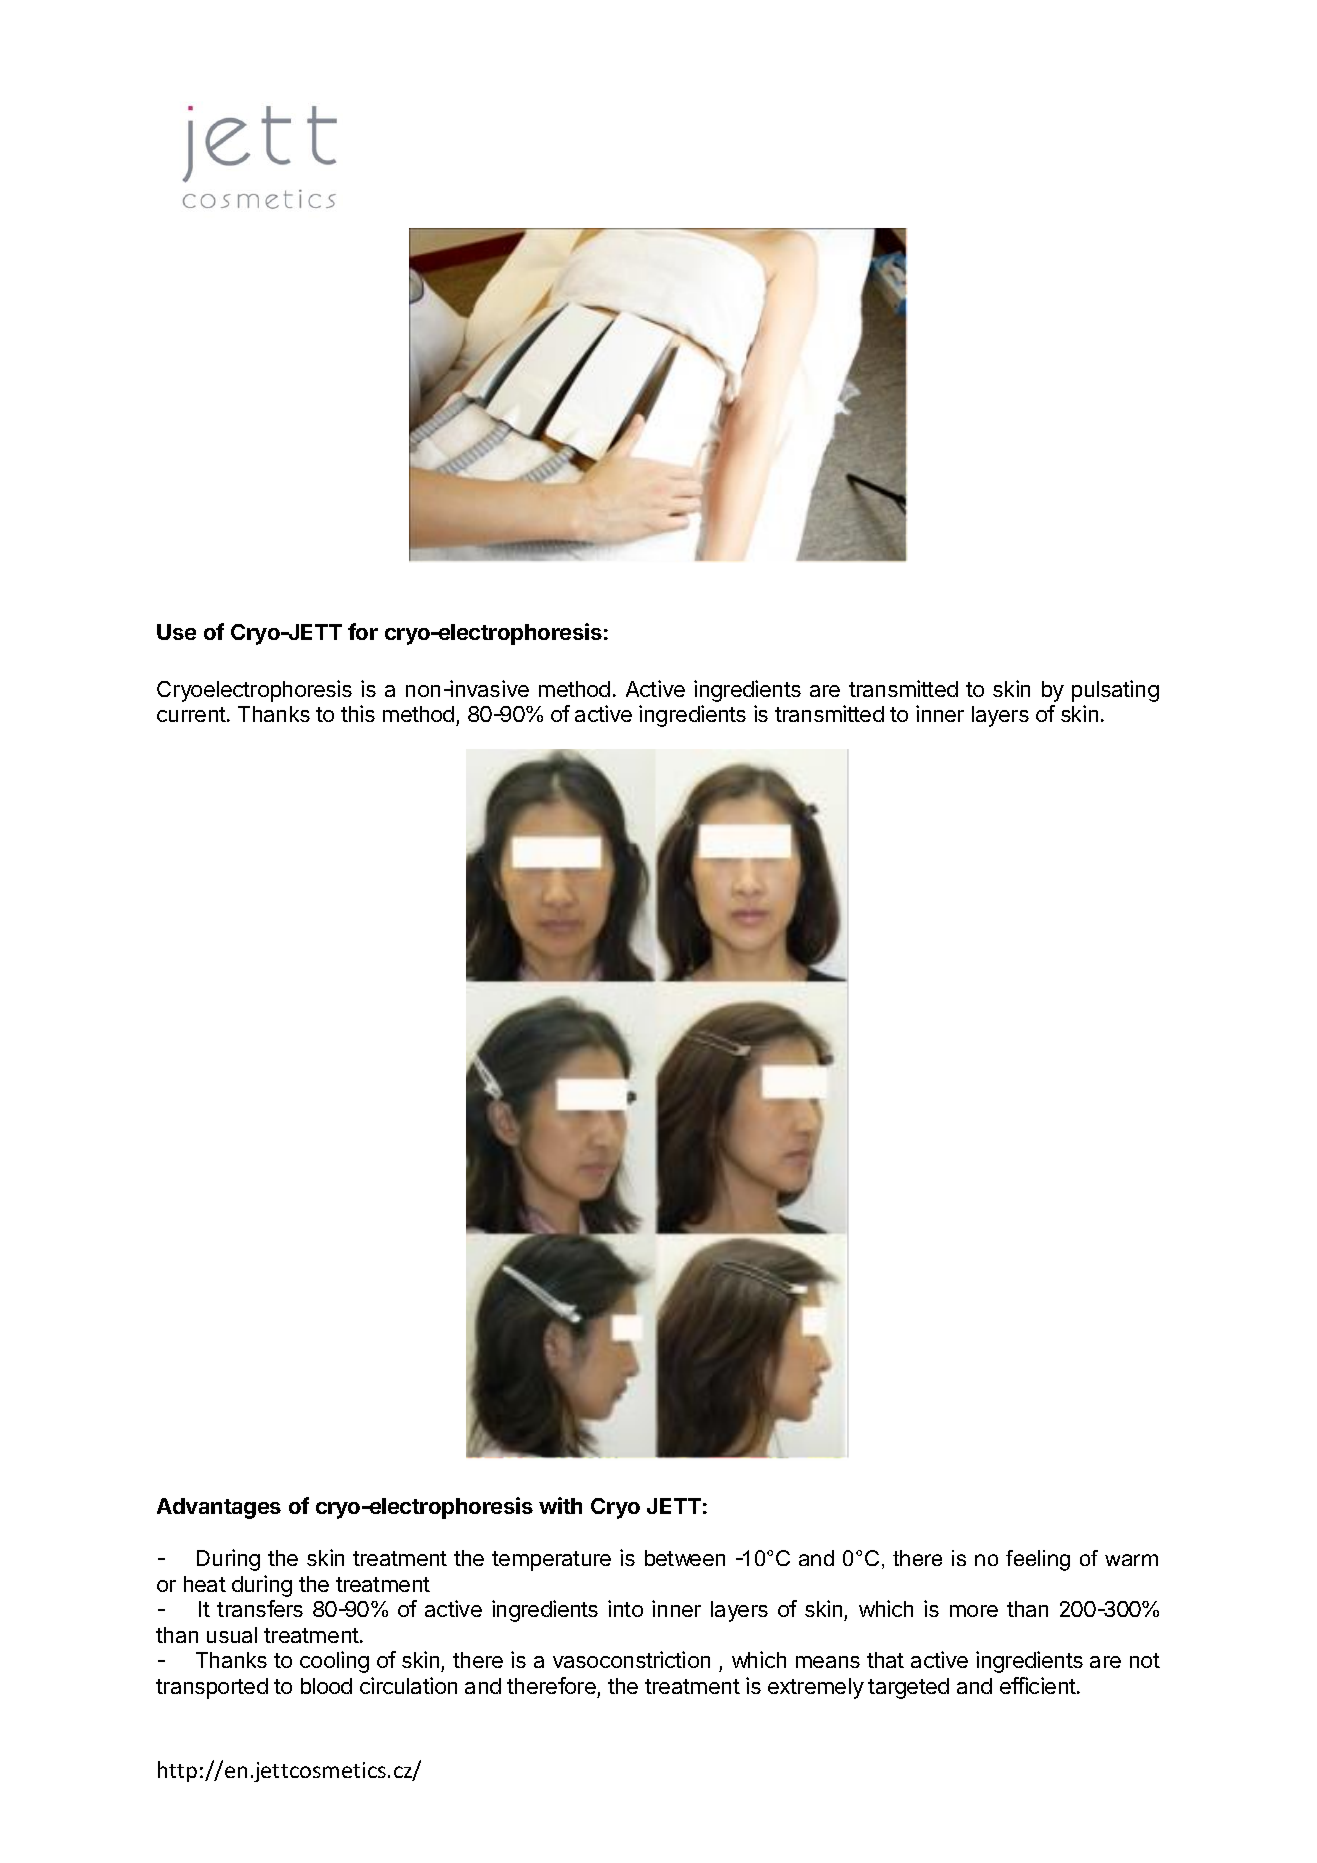 Image resolution: width=1317 pixels, height=1863 pixels. I want to click on cooling, so click(334, 1662).
